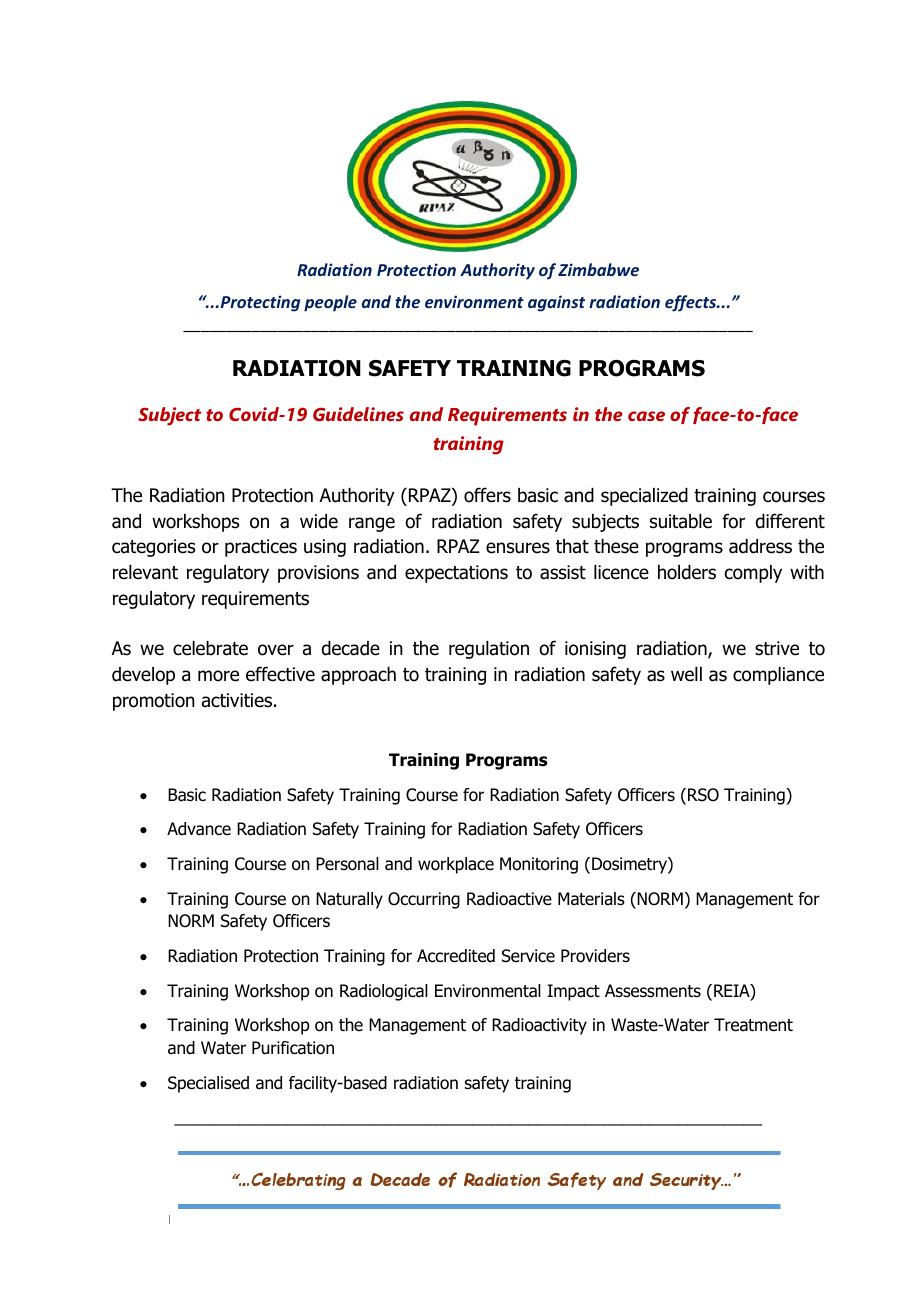 The image size is (924, 1308). What do you see at coordinates (692, 303) in the screenshot?
I see `effects` at bounding box center [692, 303].
